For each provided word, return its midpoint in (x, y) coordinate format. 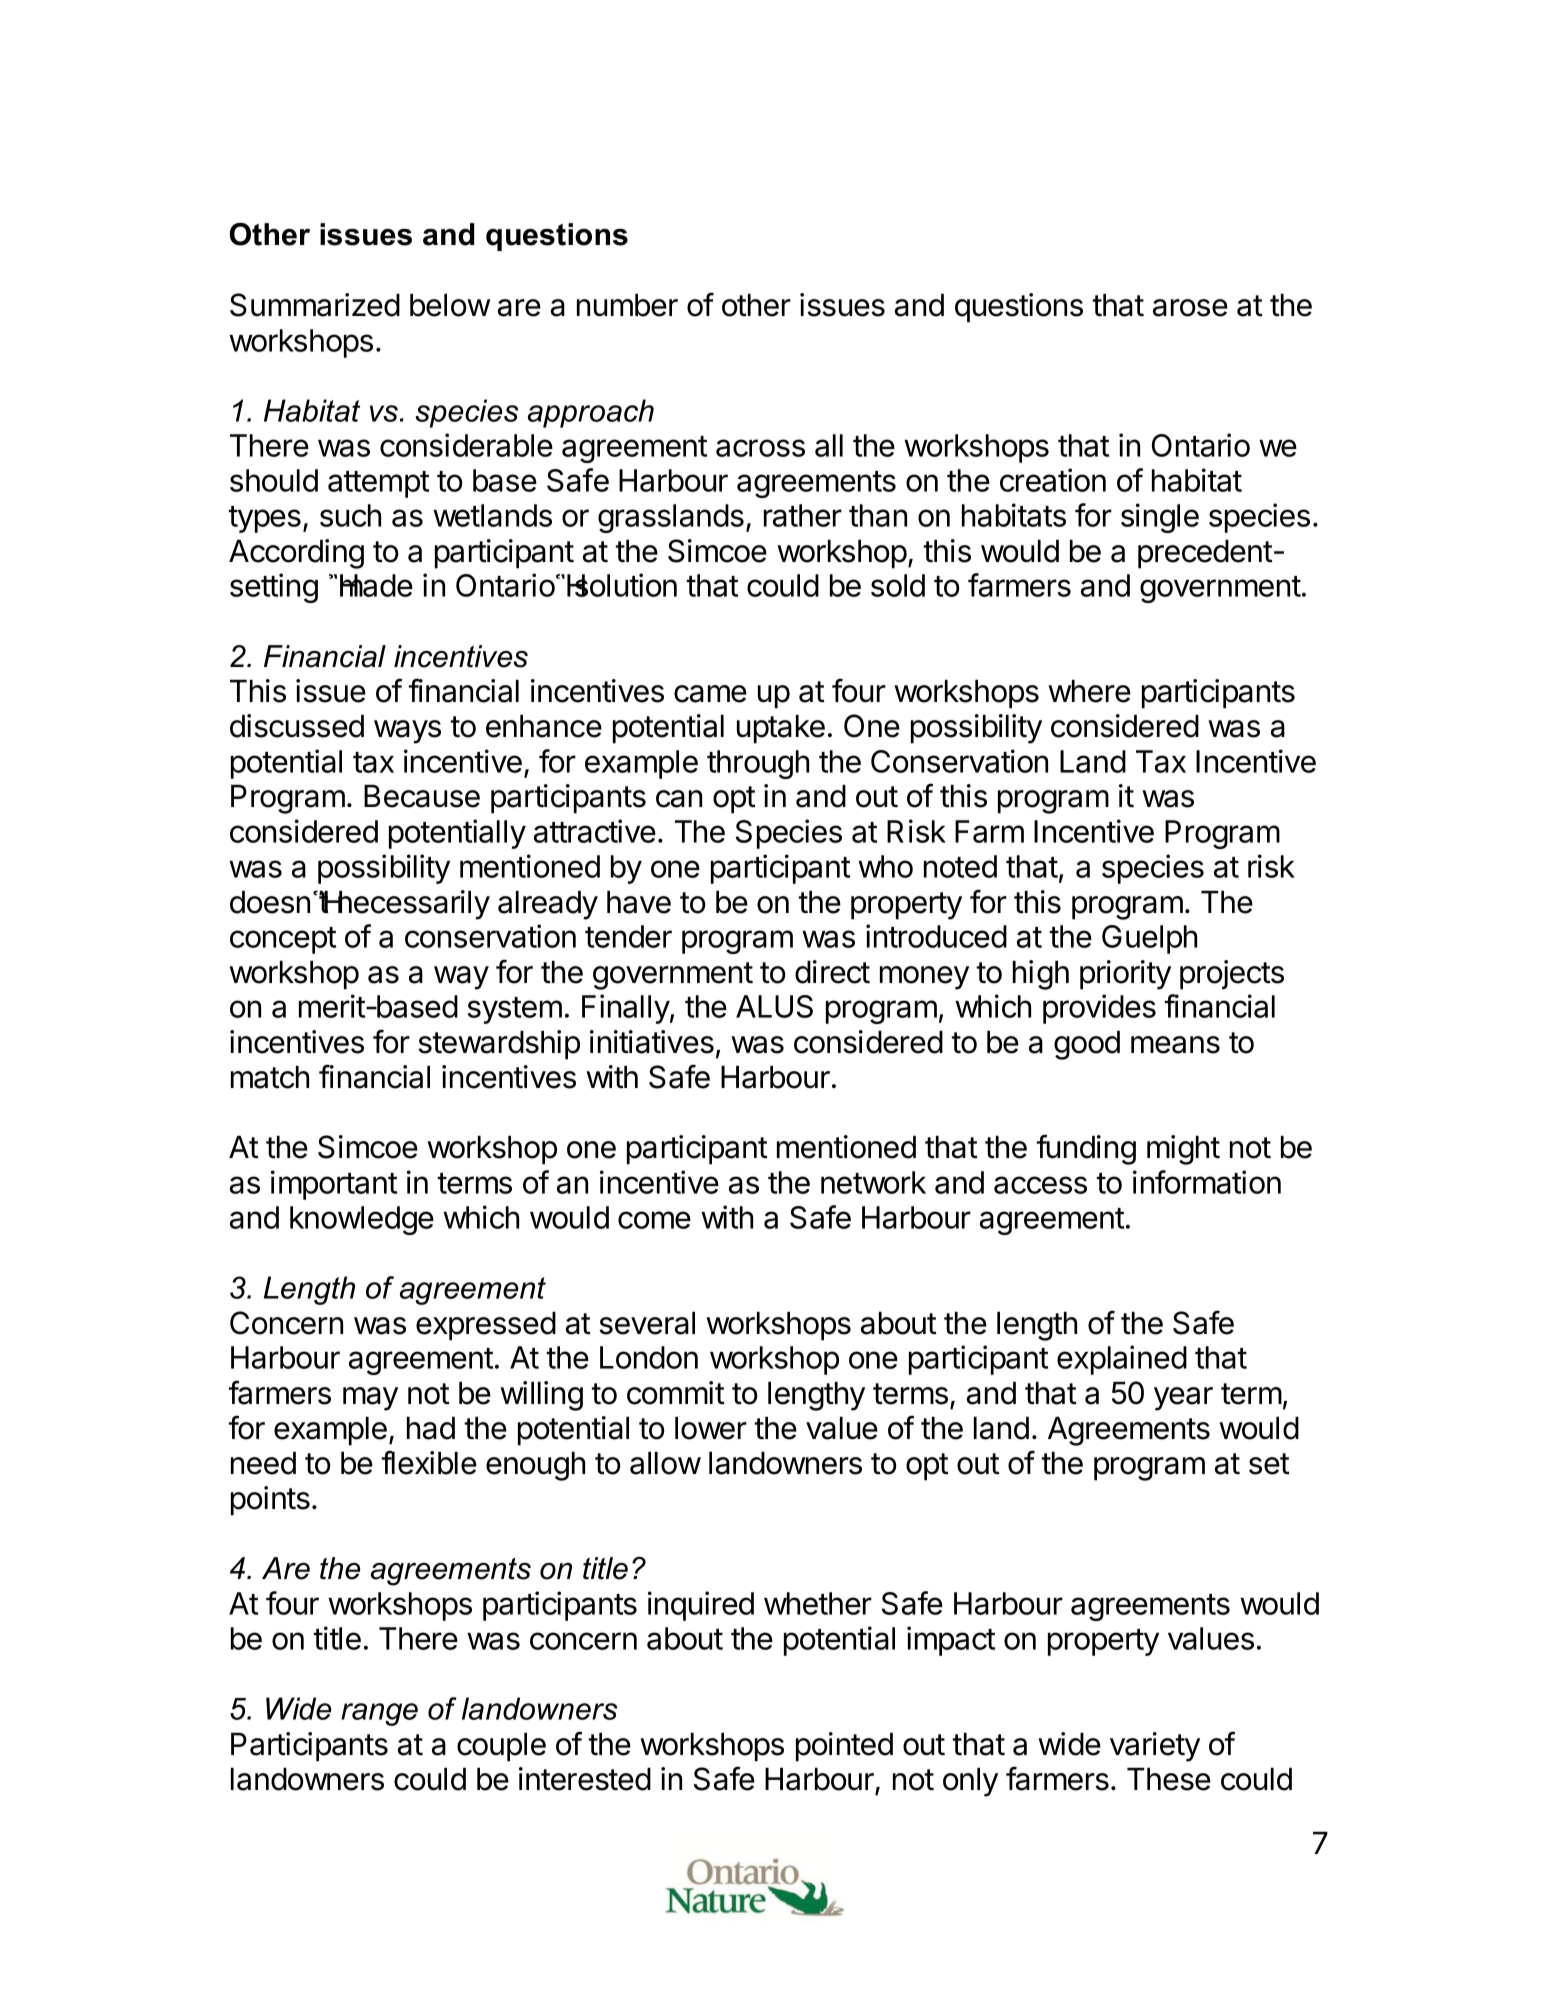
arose (1190, 308)
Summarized (315, 305)
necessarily (413, 905)
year (1183, 1399)
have (639, 902)
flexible (429, 1462)
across (760, 448)
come (654, 1220)
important (334, 1185)
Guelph (1149, 939)
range (379, 1714)
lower (711, 1428)
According (296, 554)
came (710, 694)
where (1089, 691)
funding (1086, 1149)
